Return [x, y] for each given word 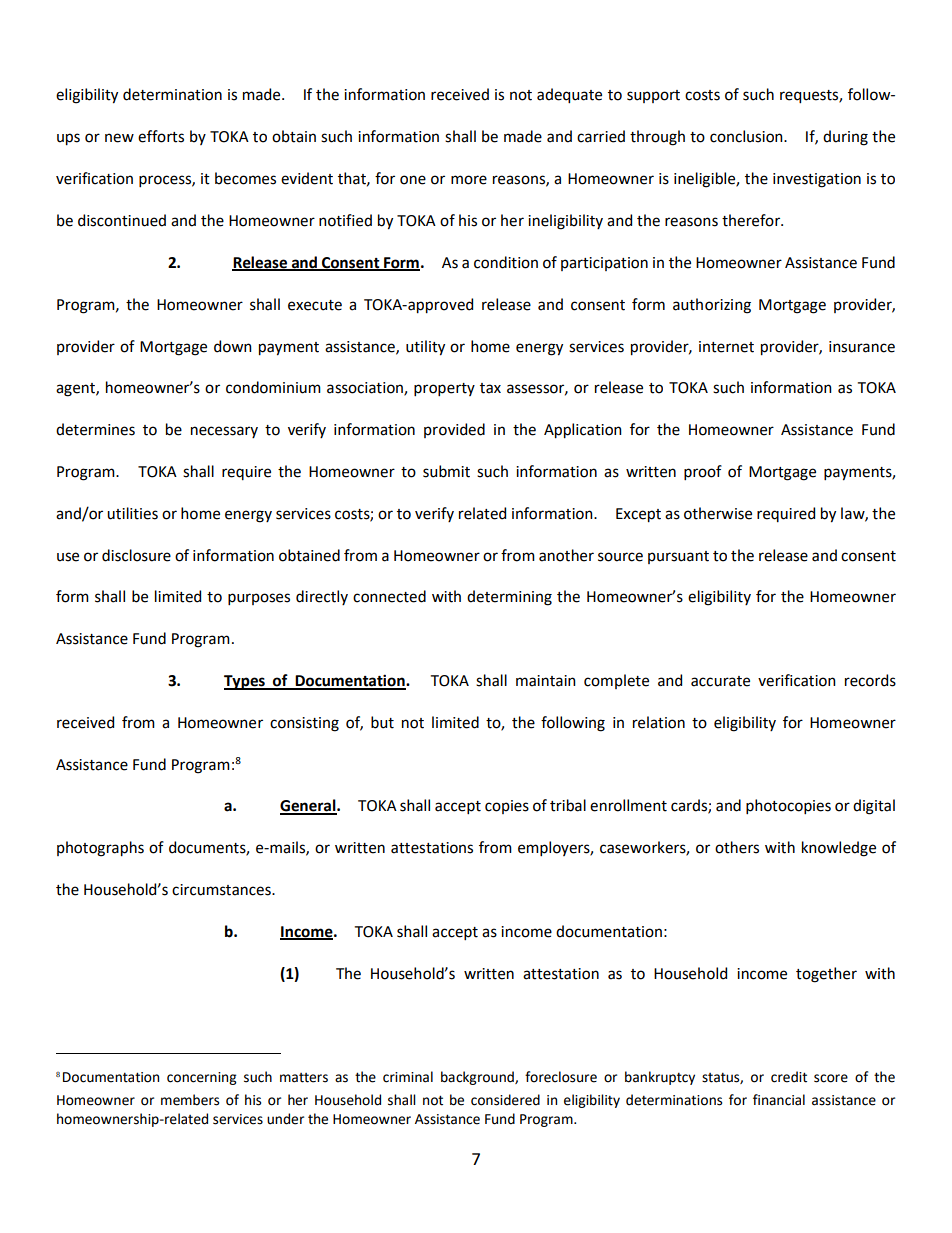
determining [509, 598]
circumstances [222, 890]
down [233, 346]
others [737, 847]
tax [490, 388]
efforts [161, 136]
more [469, 180]
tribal [568, 805]
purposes [259, 599]
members [190, 1100]
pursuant [678, 557]
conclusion [747, 136]
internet [726, 347]
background [478, 1078]
